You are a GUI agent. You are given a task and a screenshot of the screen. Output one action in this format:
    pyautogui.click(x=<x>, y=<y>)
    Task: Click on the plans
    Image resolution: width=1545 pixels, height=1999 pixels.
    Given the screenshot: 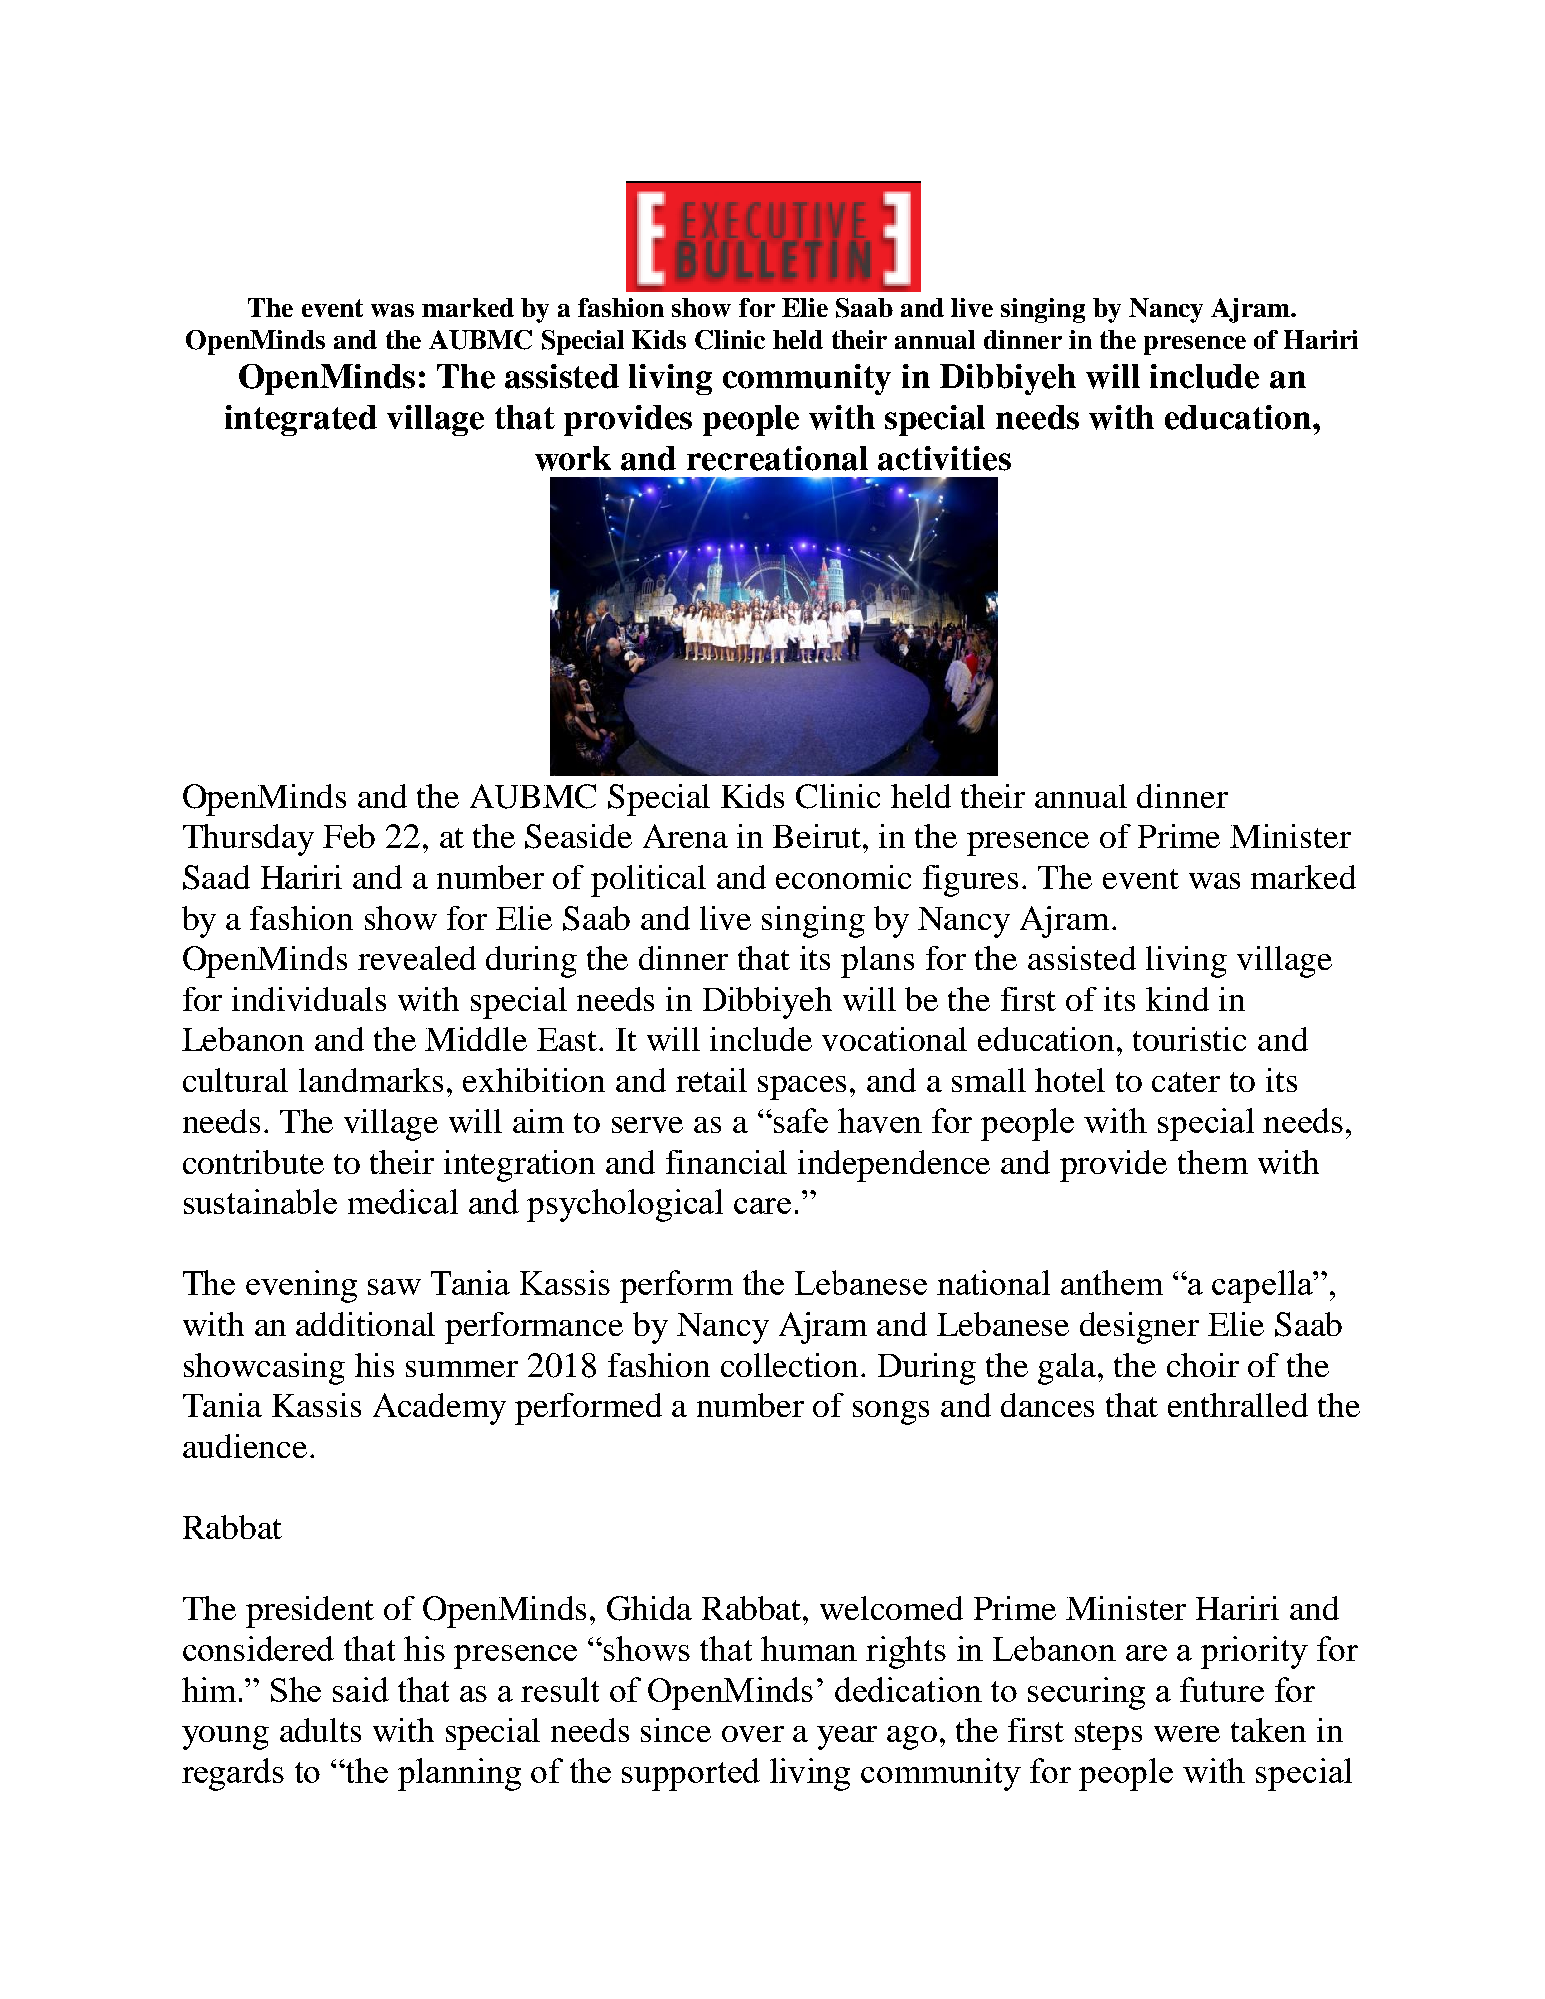 What is the action you would take?
    pyautogui.click(x=877, y=962)
